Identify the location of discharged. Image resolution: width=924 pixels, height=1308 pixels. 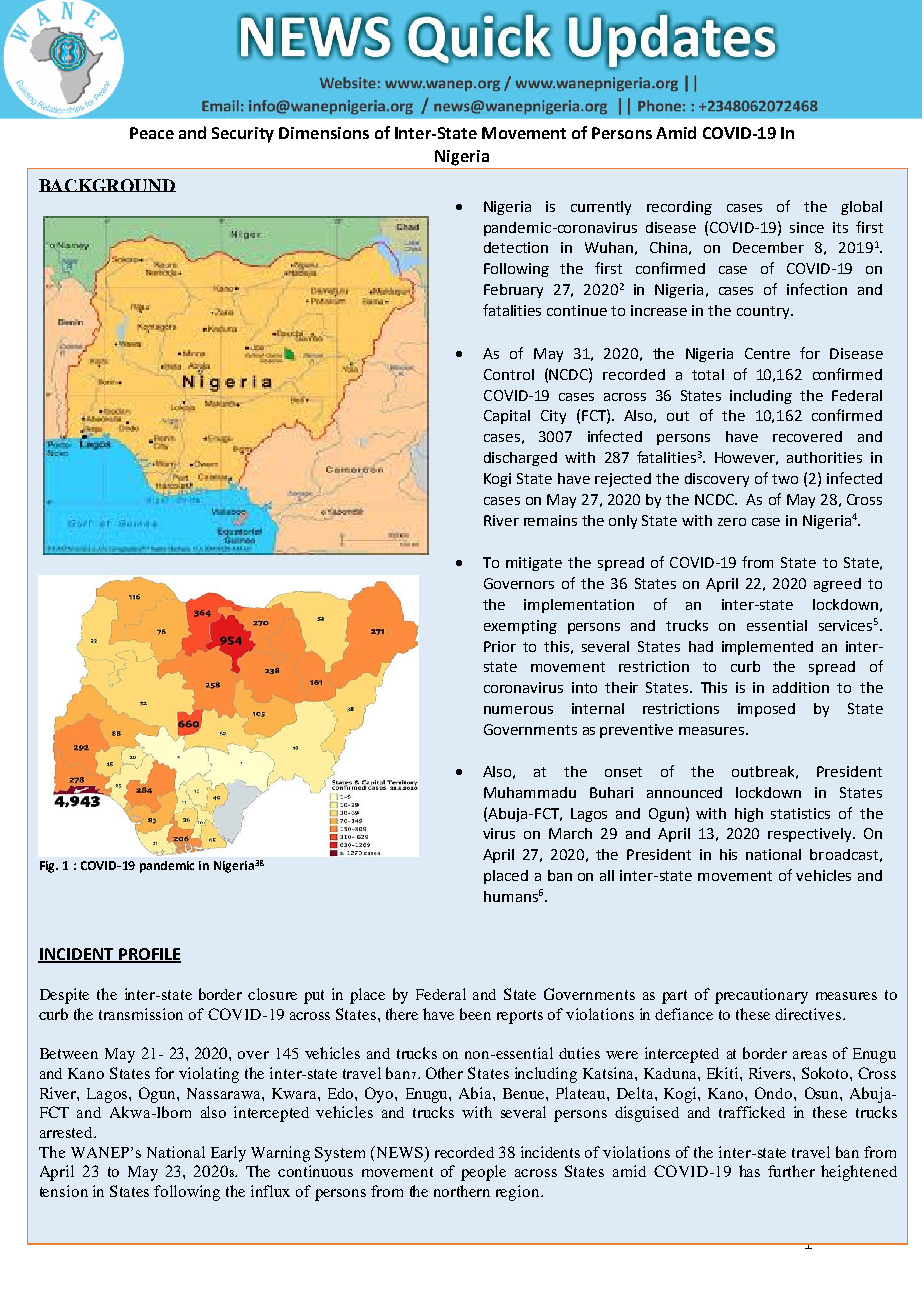
(520, 459).
